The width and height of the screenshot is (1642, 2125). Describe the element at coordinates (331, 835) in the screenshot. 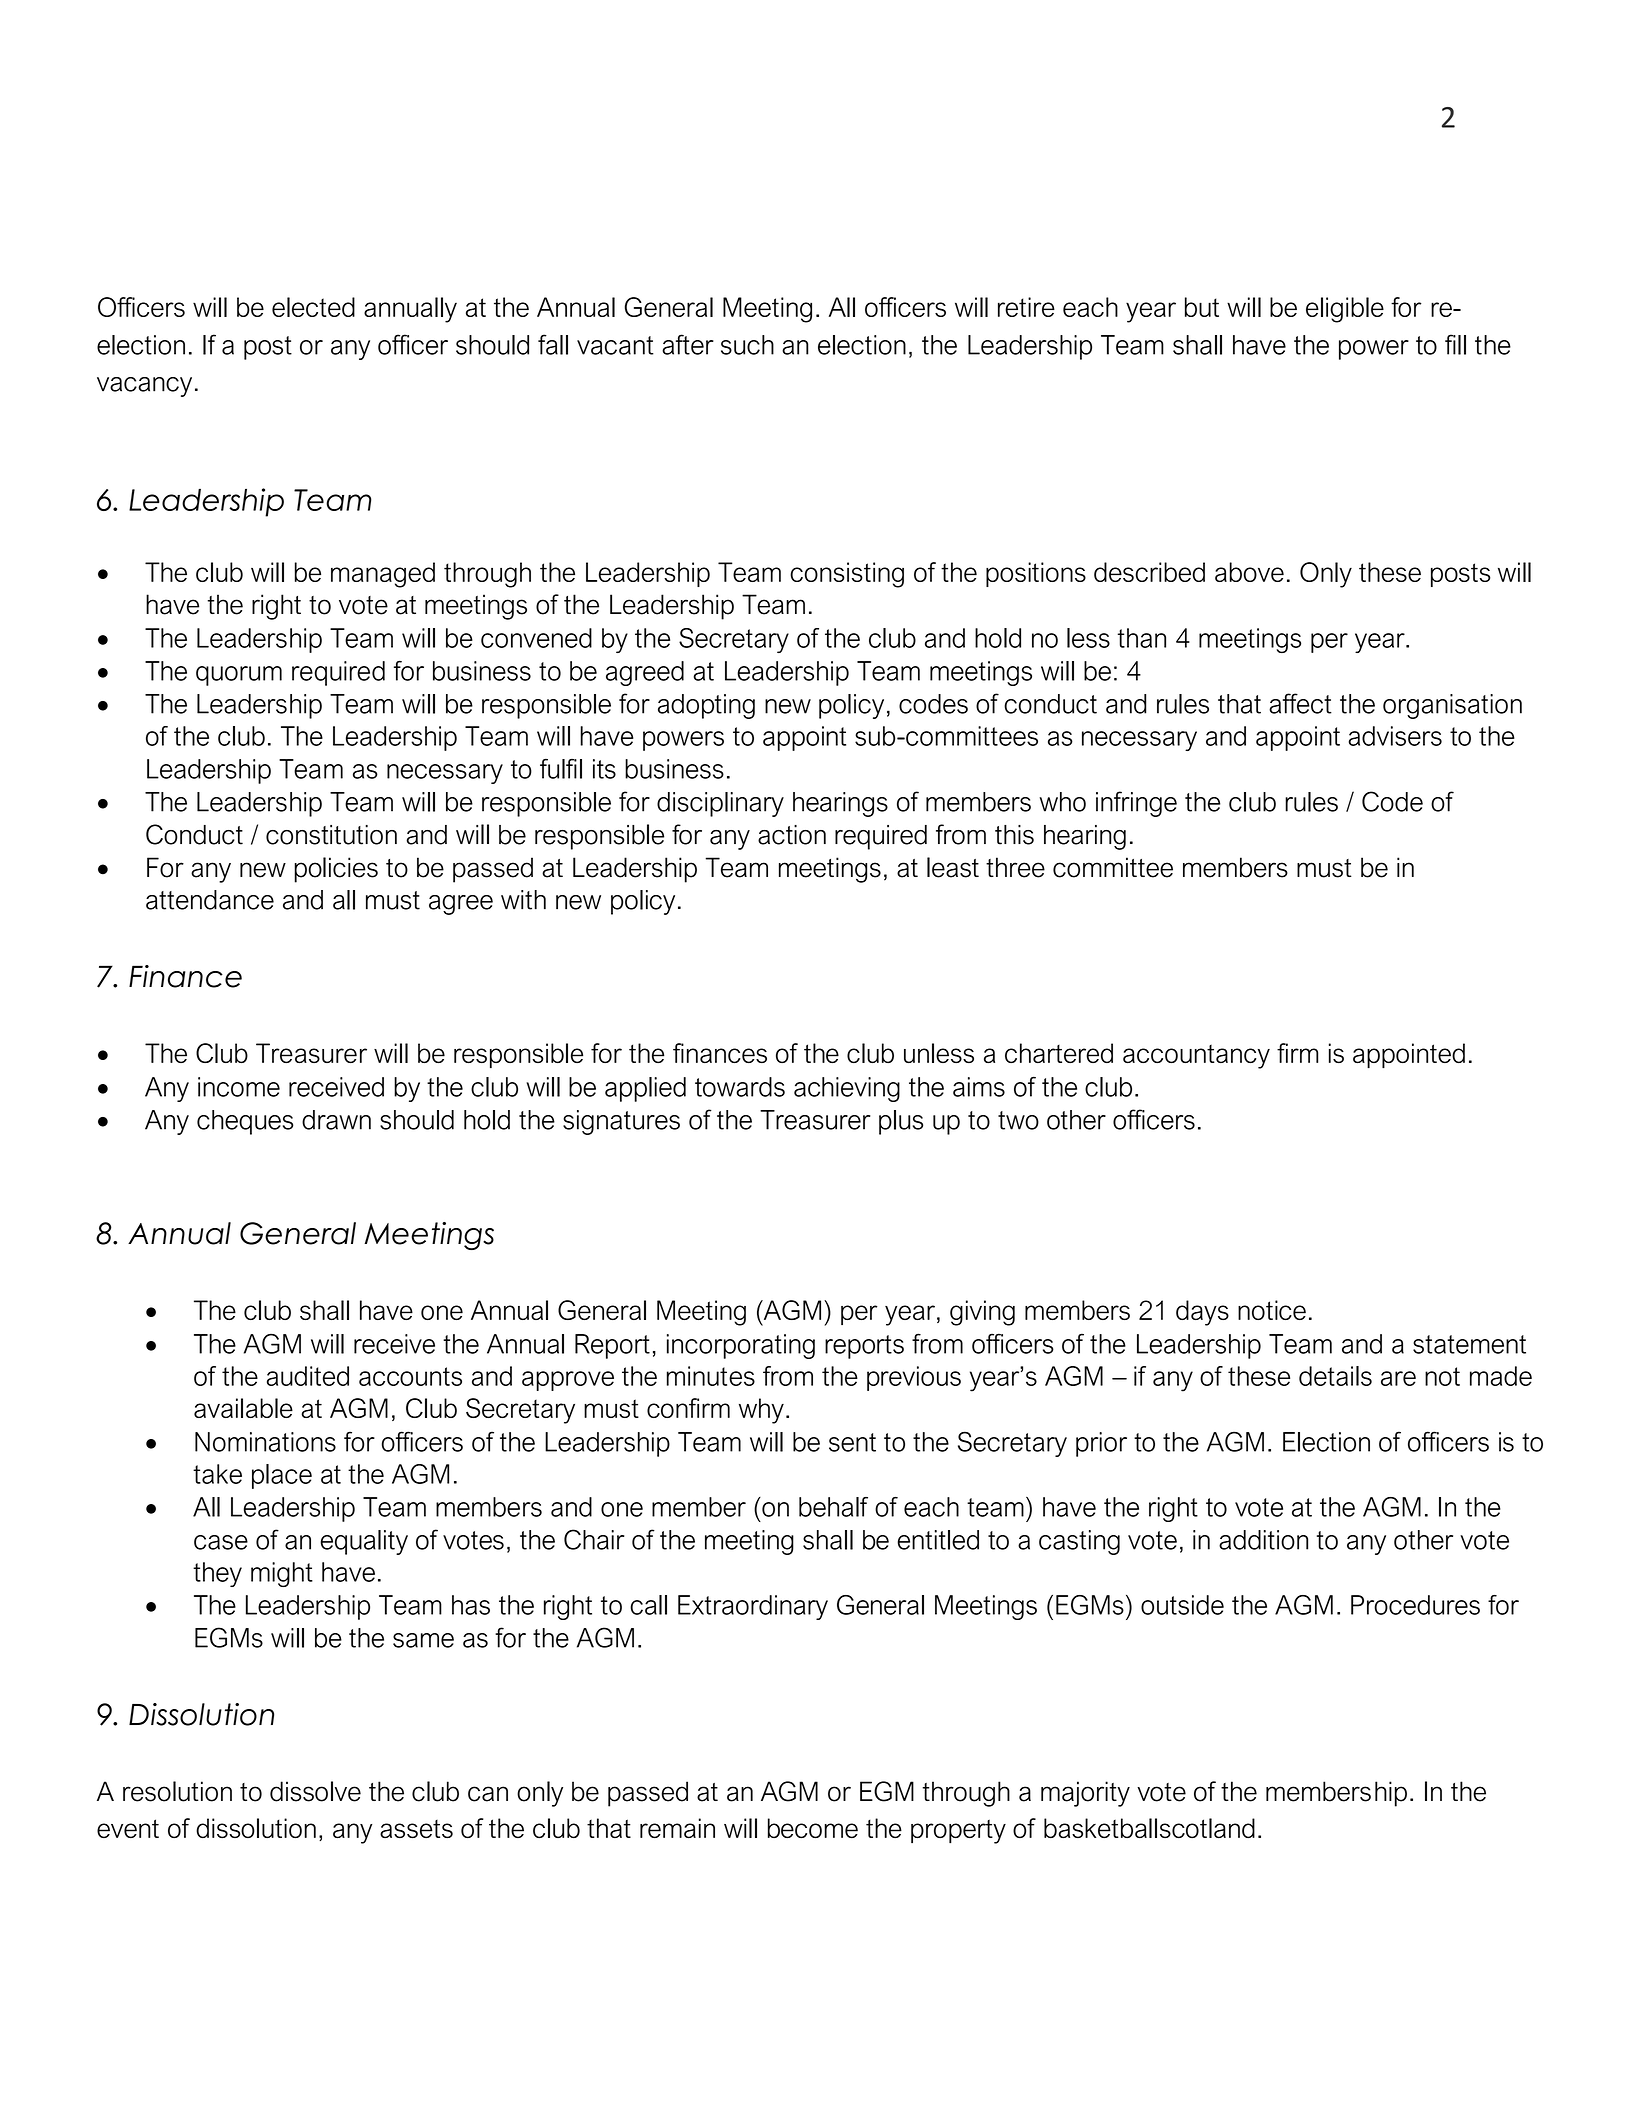

I see `constitution` at that location.
